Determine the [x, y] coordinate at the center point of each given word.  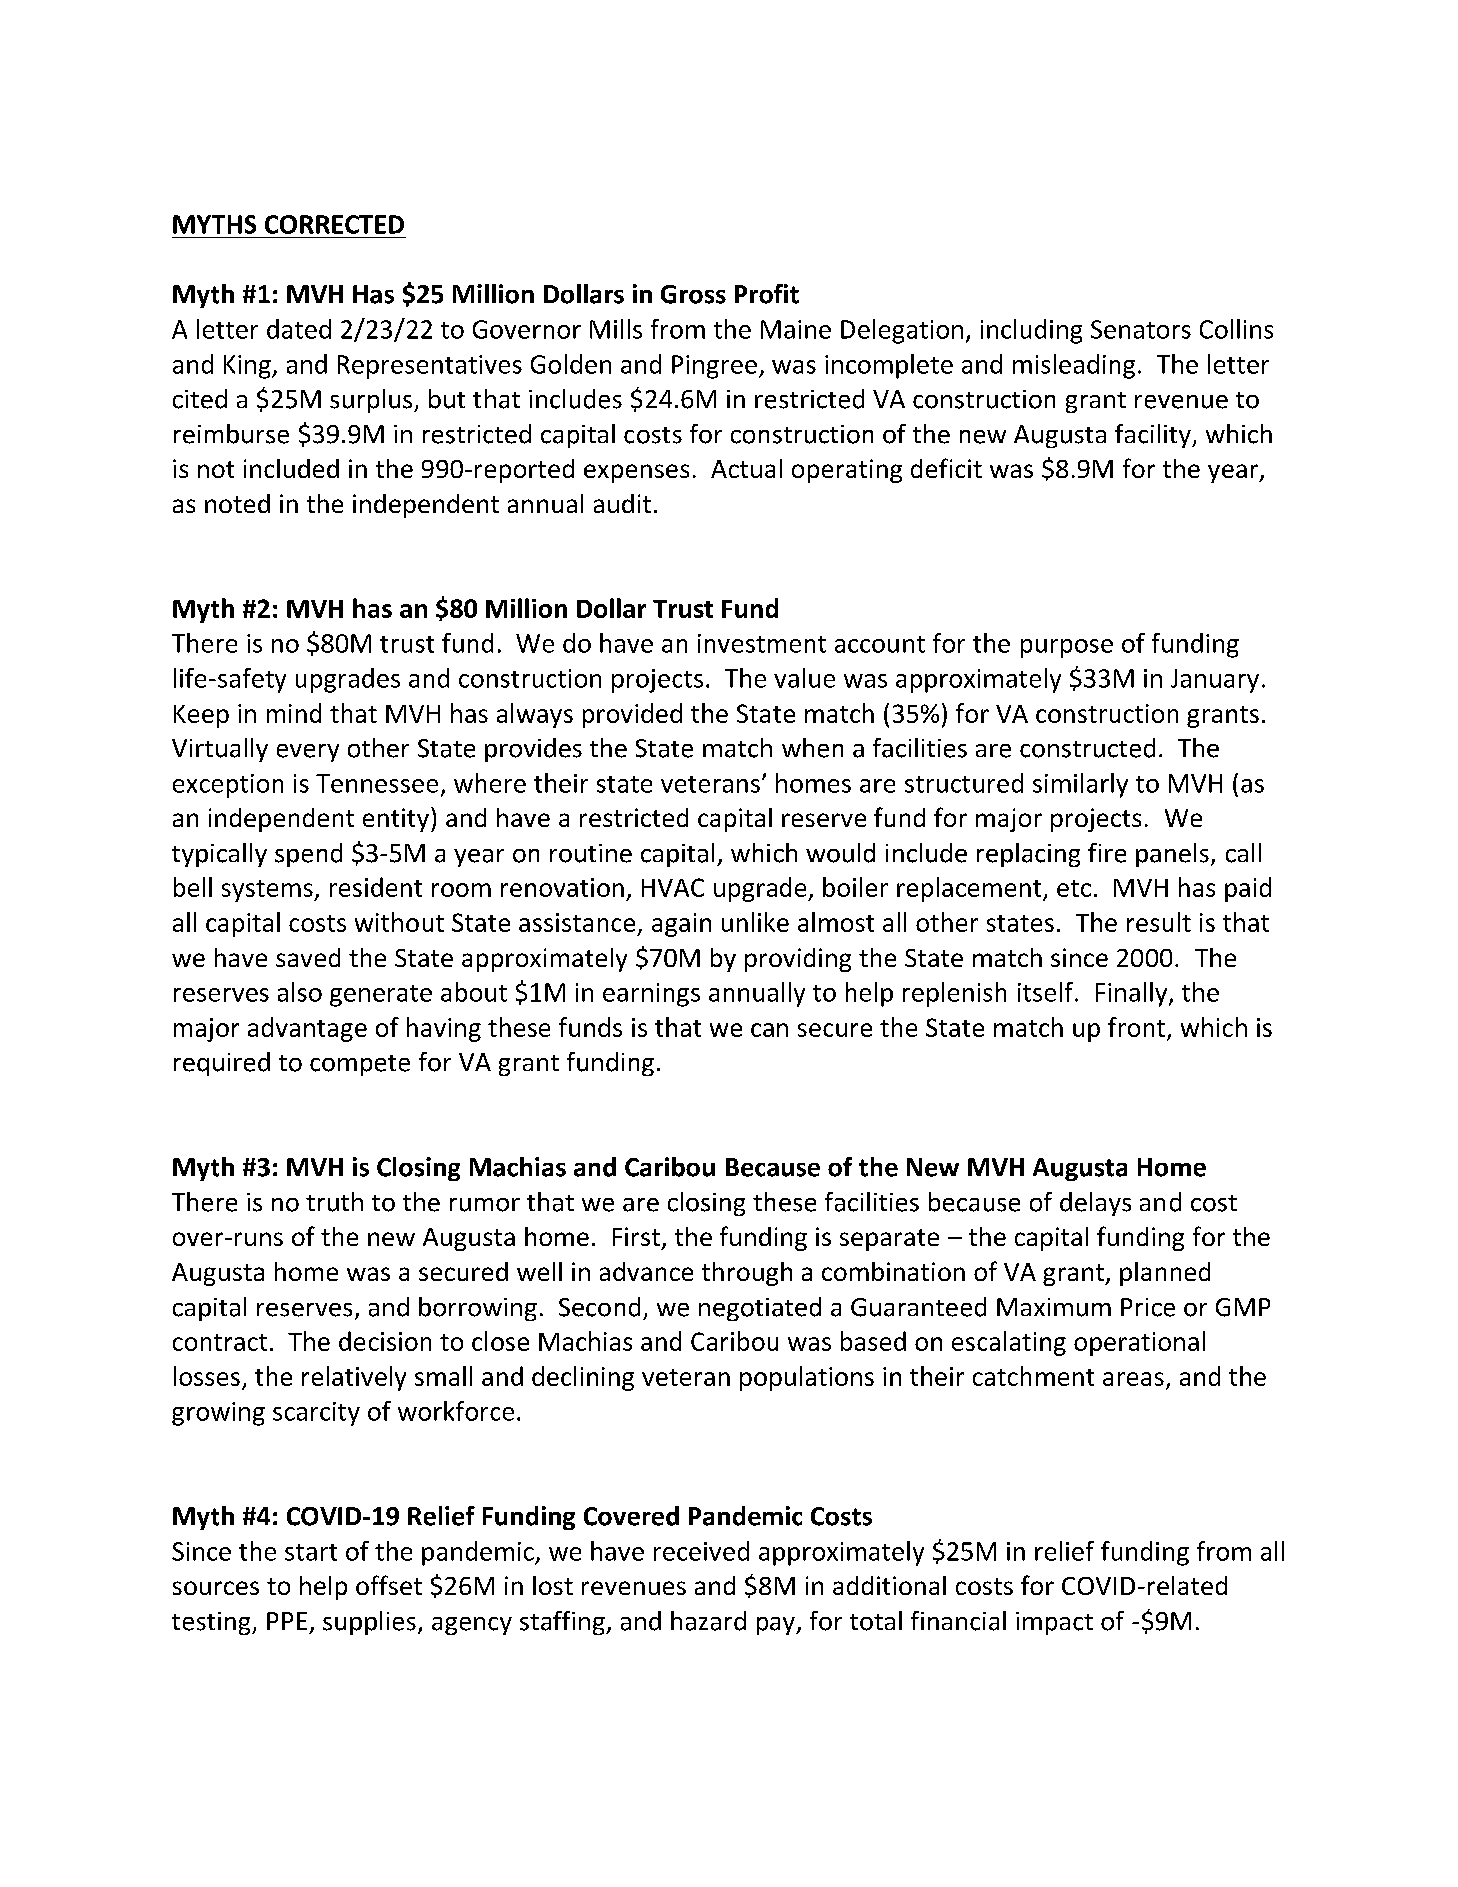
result [1159, 922]
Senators [1141, 329]
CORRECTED [334, 224]
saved [308, 957]
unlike [755, 922]
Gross [693, 294]
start [311, 1552]
